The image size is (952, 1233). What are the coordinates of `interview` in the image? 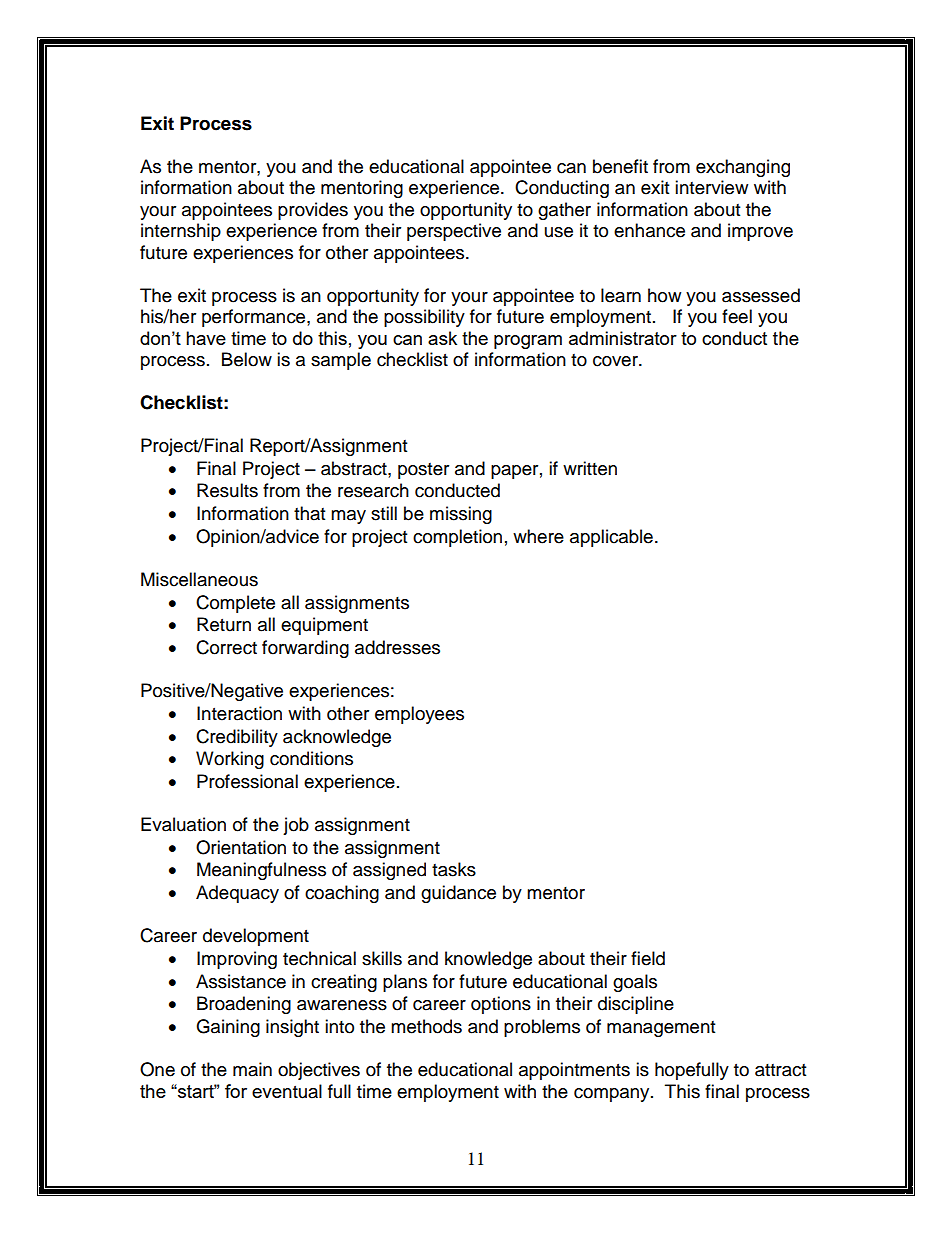 It's located at (711, 187).
